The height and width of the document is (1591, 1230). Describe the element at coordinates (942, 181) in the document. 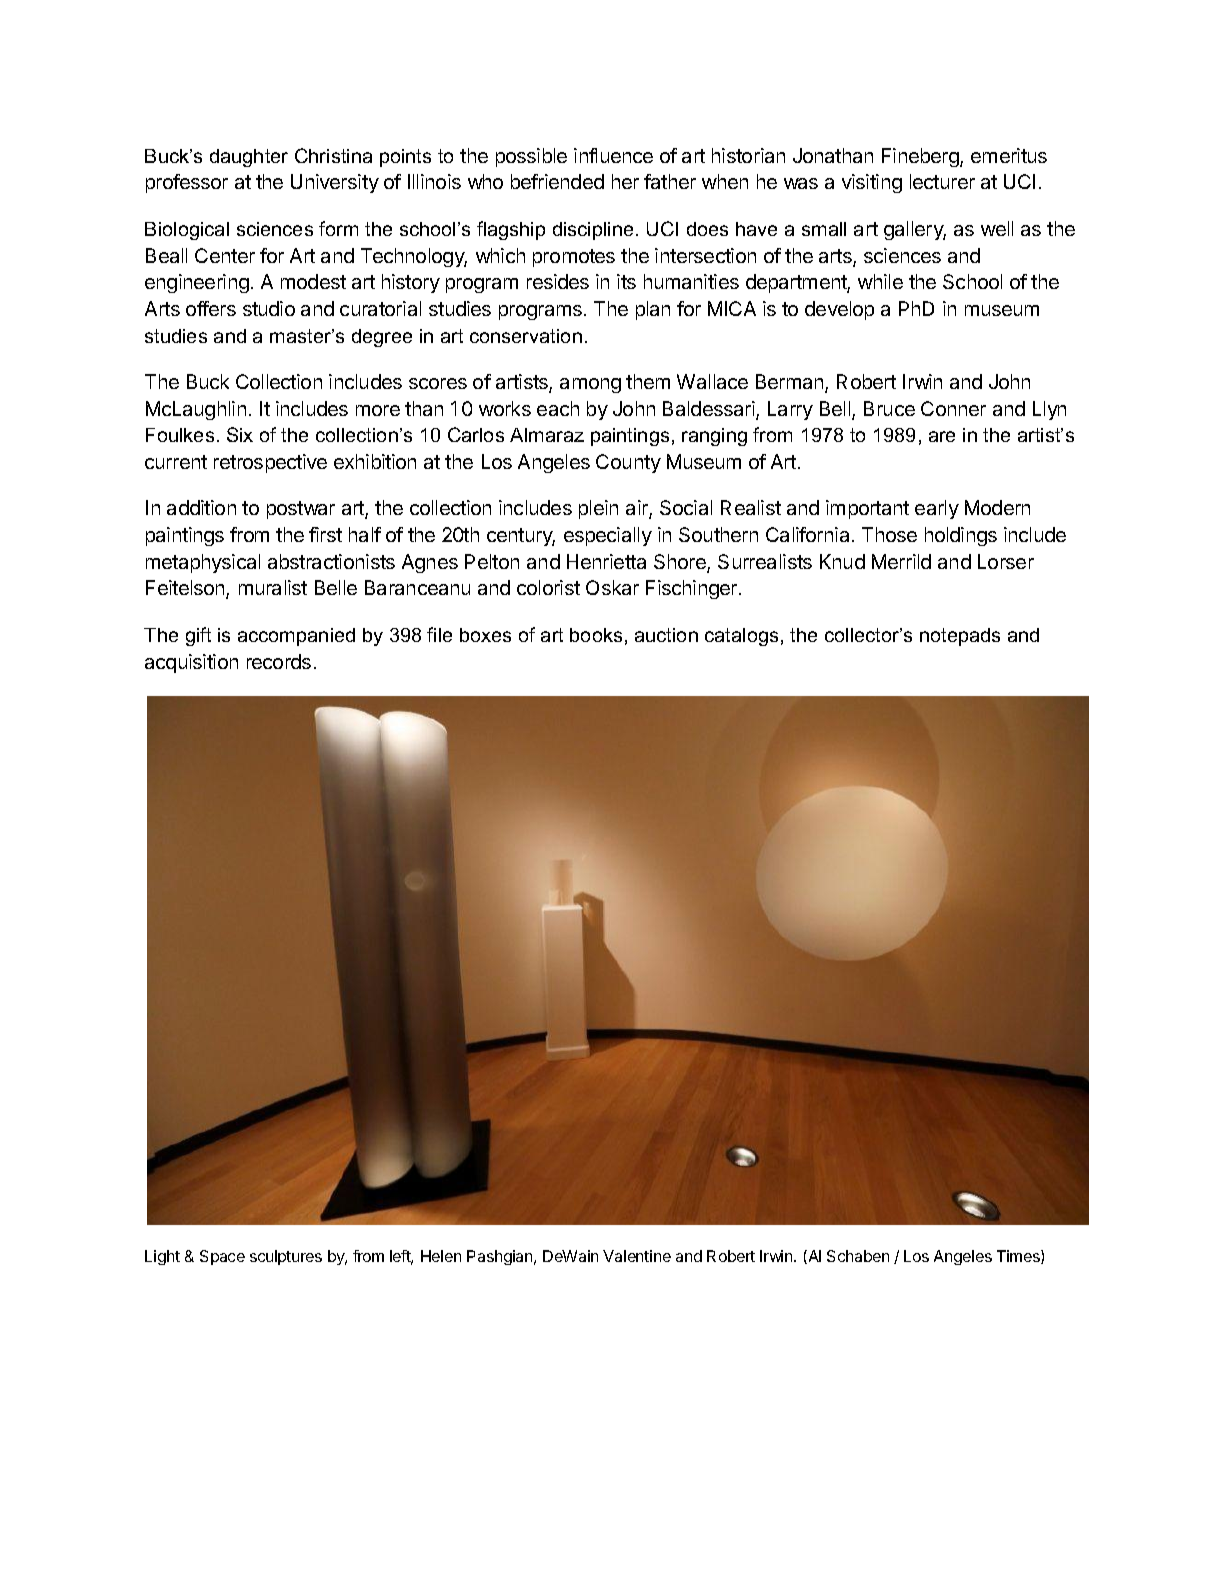

I see `lecturer` at that location.
